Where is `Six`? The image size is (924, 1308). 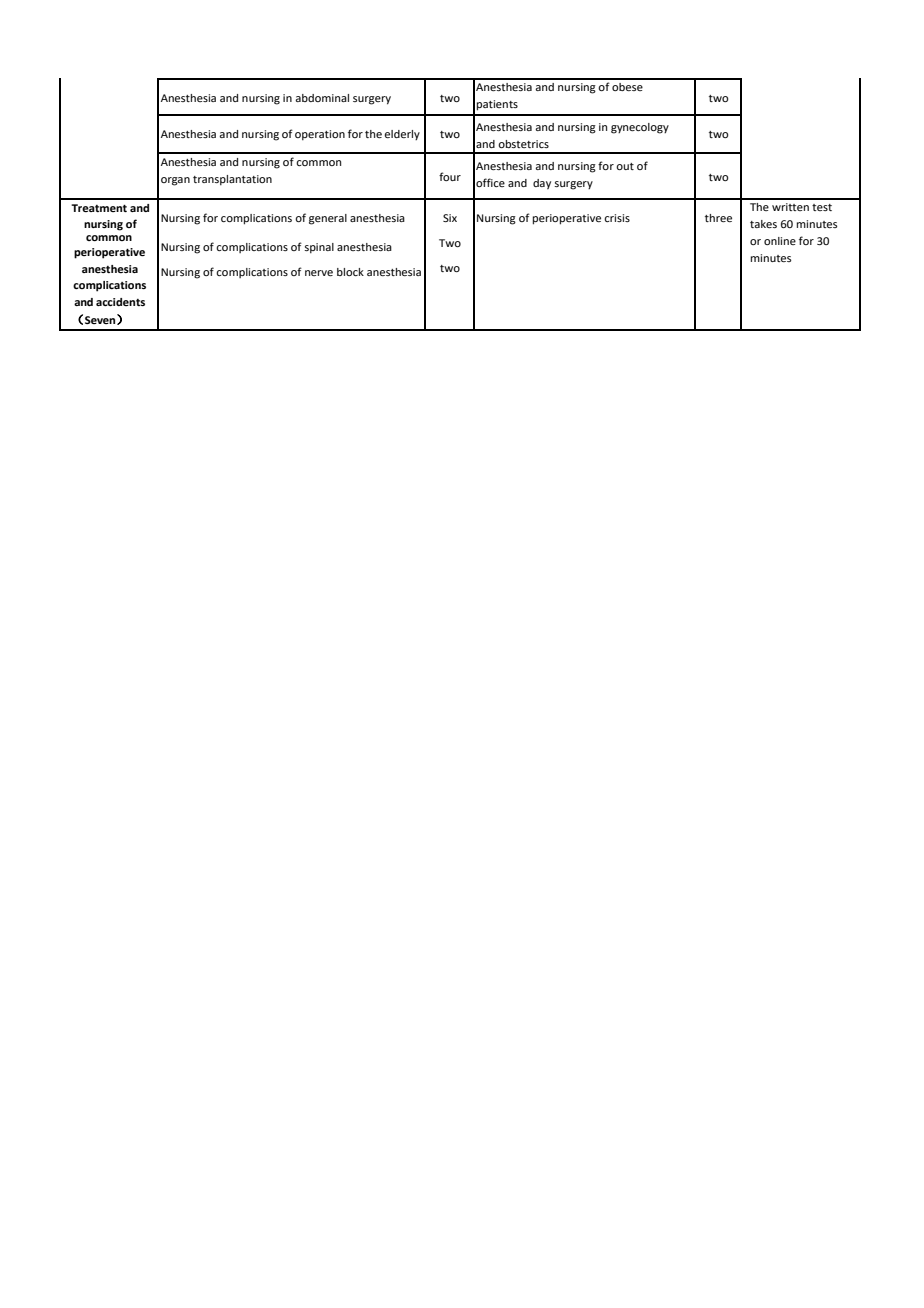
Six is located at coordinates (450, 218).
